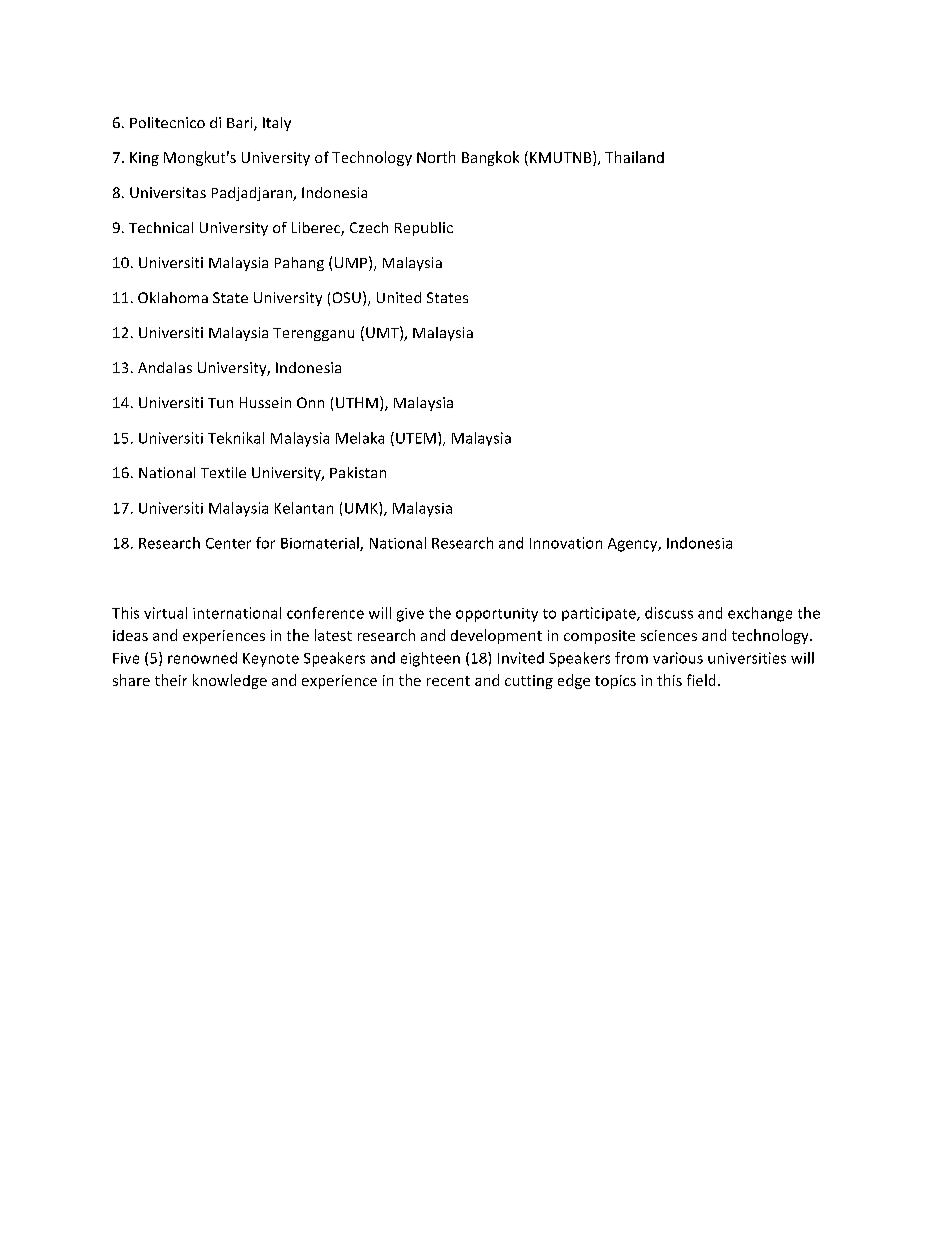  Describe the element at coordinates (265, 402) in the screenshot. I see `Hussein` at that location.
